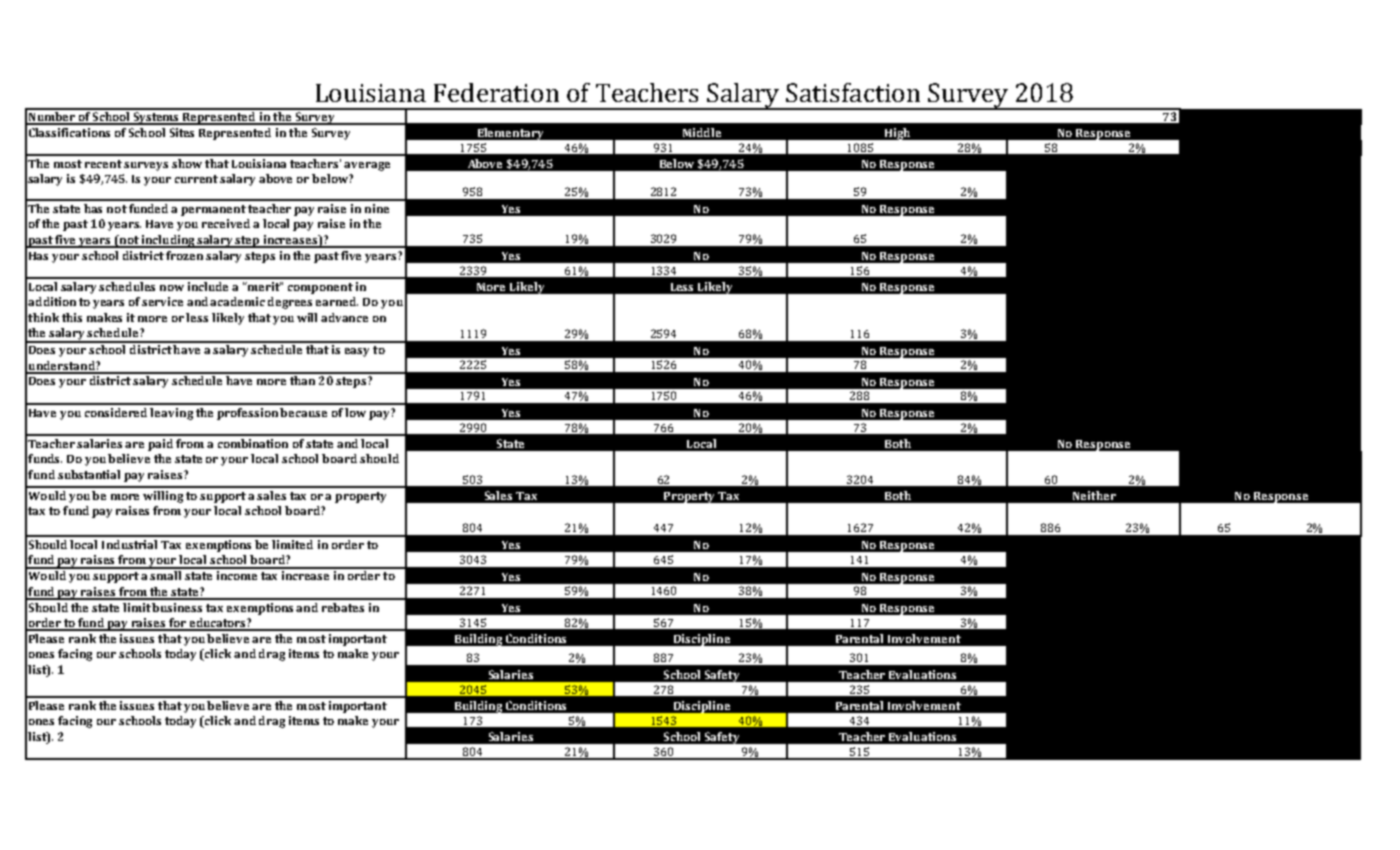  What do you see at coordinates (496, 92) in the screenshot?
I see `Federation` at bounding box center [496, 92].
